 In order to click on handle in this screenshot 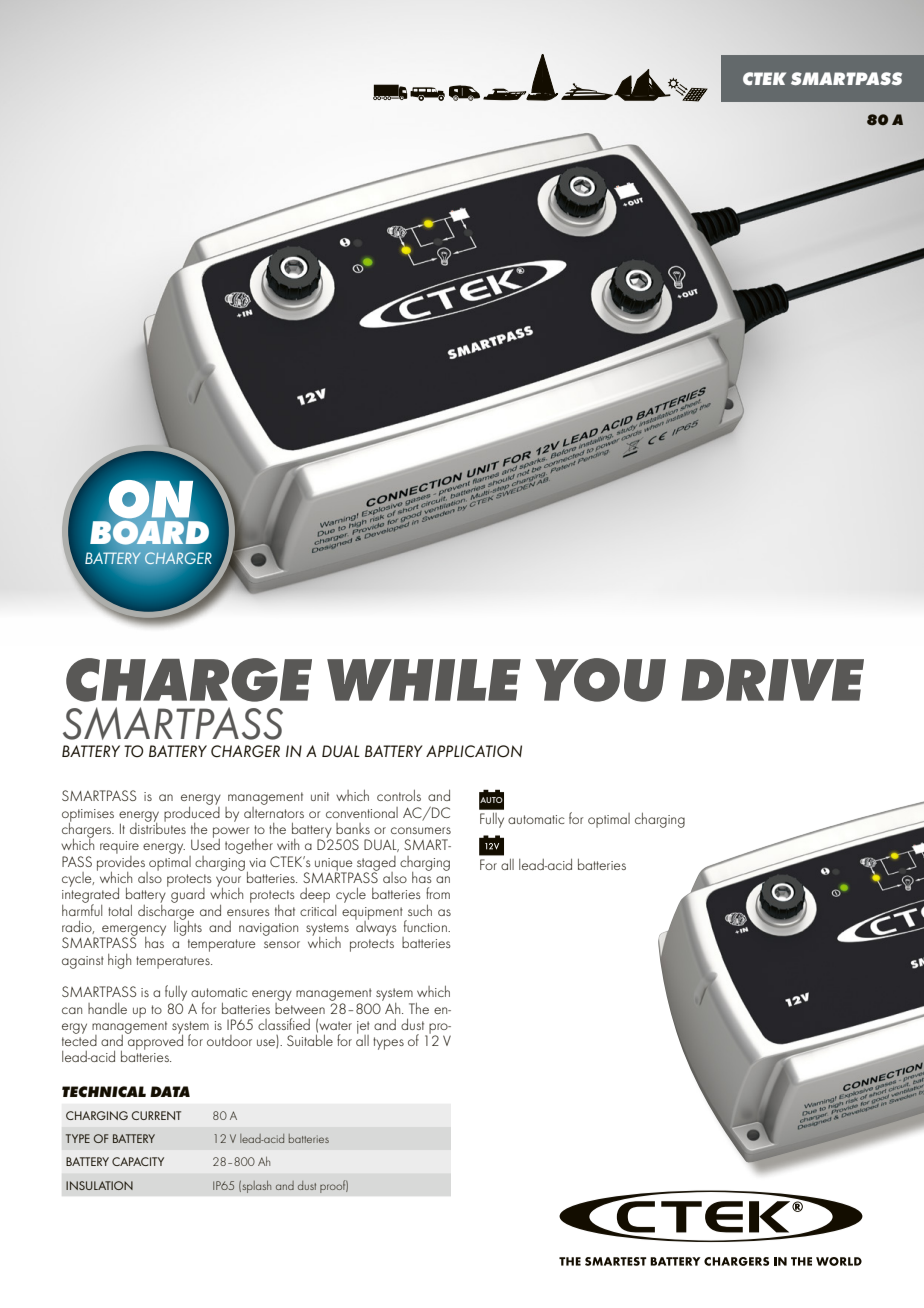, I will do `click(107, 1008)`.
